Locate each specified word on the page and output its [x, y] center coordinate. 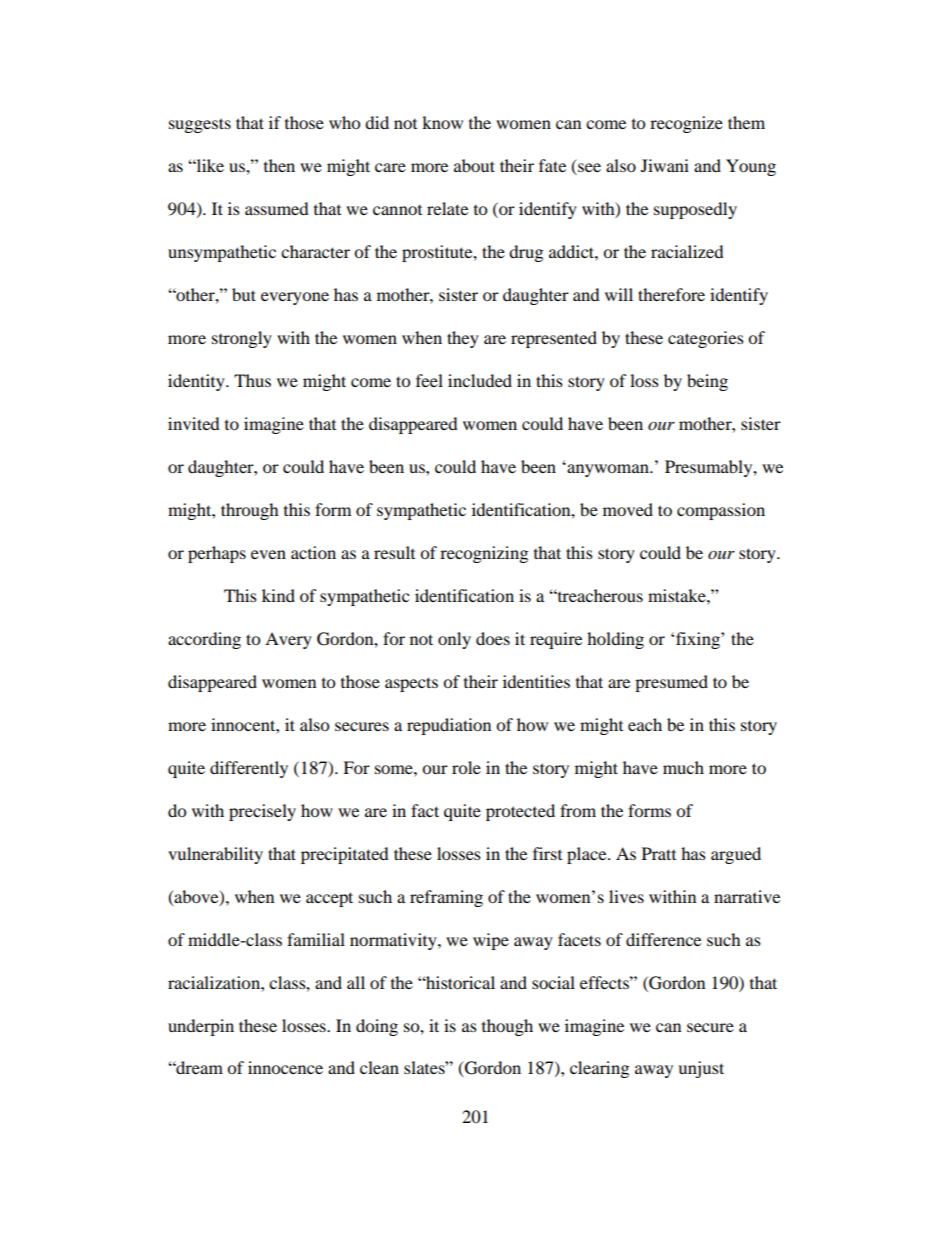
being [707, 382]
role [466, 767]
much [683, 767]
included [480, 380]
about [474, 165]
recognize [686, 124]
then [279, 165]
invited [194, 423]
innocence [285, 1067]
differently [249, 769]
